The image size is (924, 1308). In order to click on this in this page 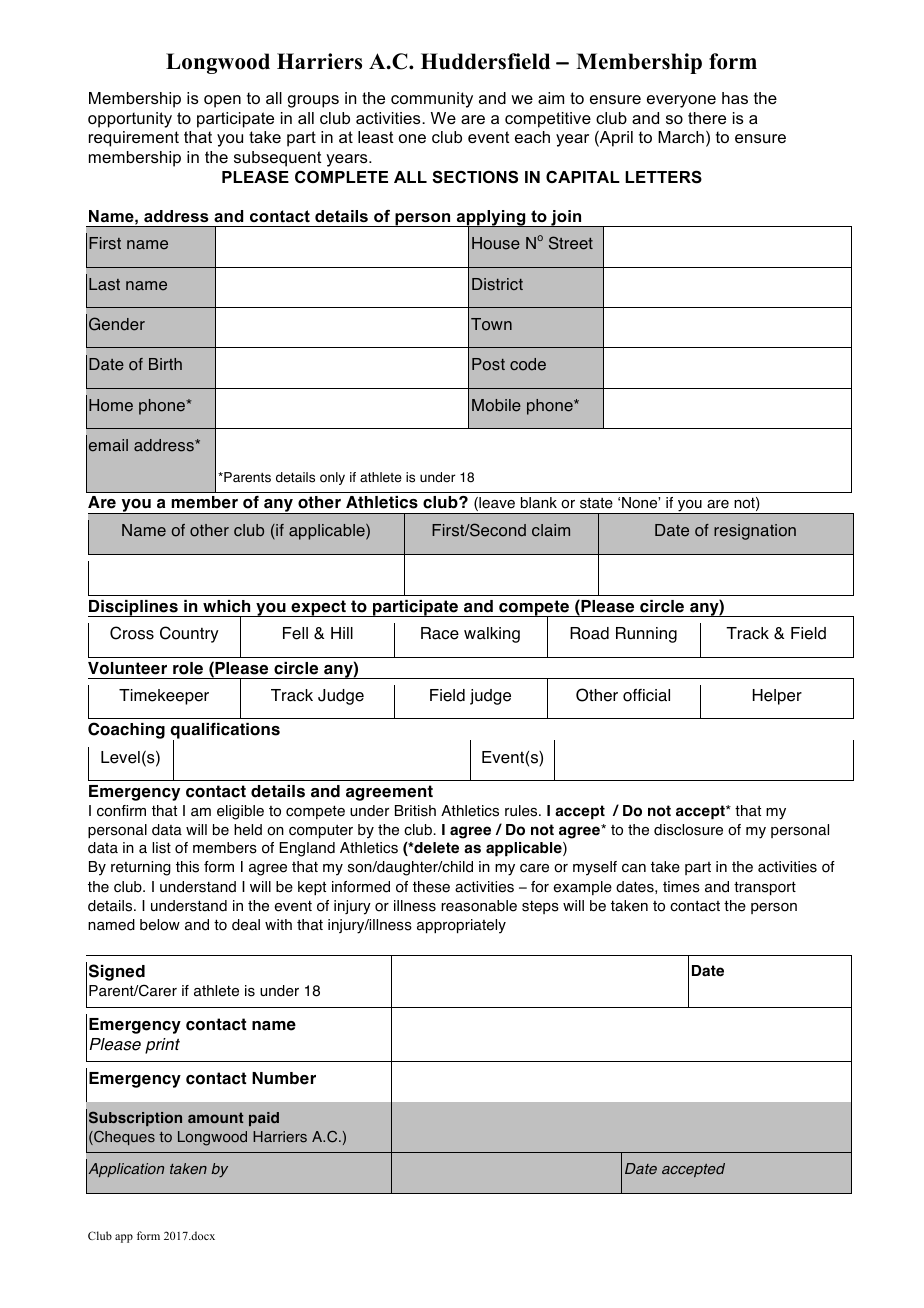, I will do `click(187, 867)`.
